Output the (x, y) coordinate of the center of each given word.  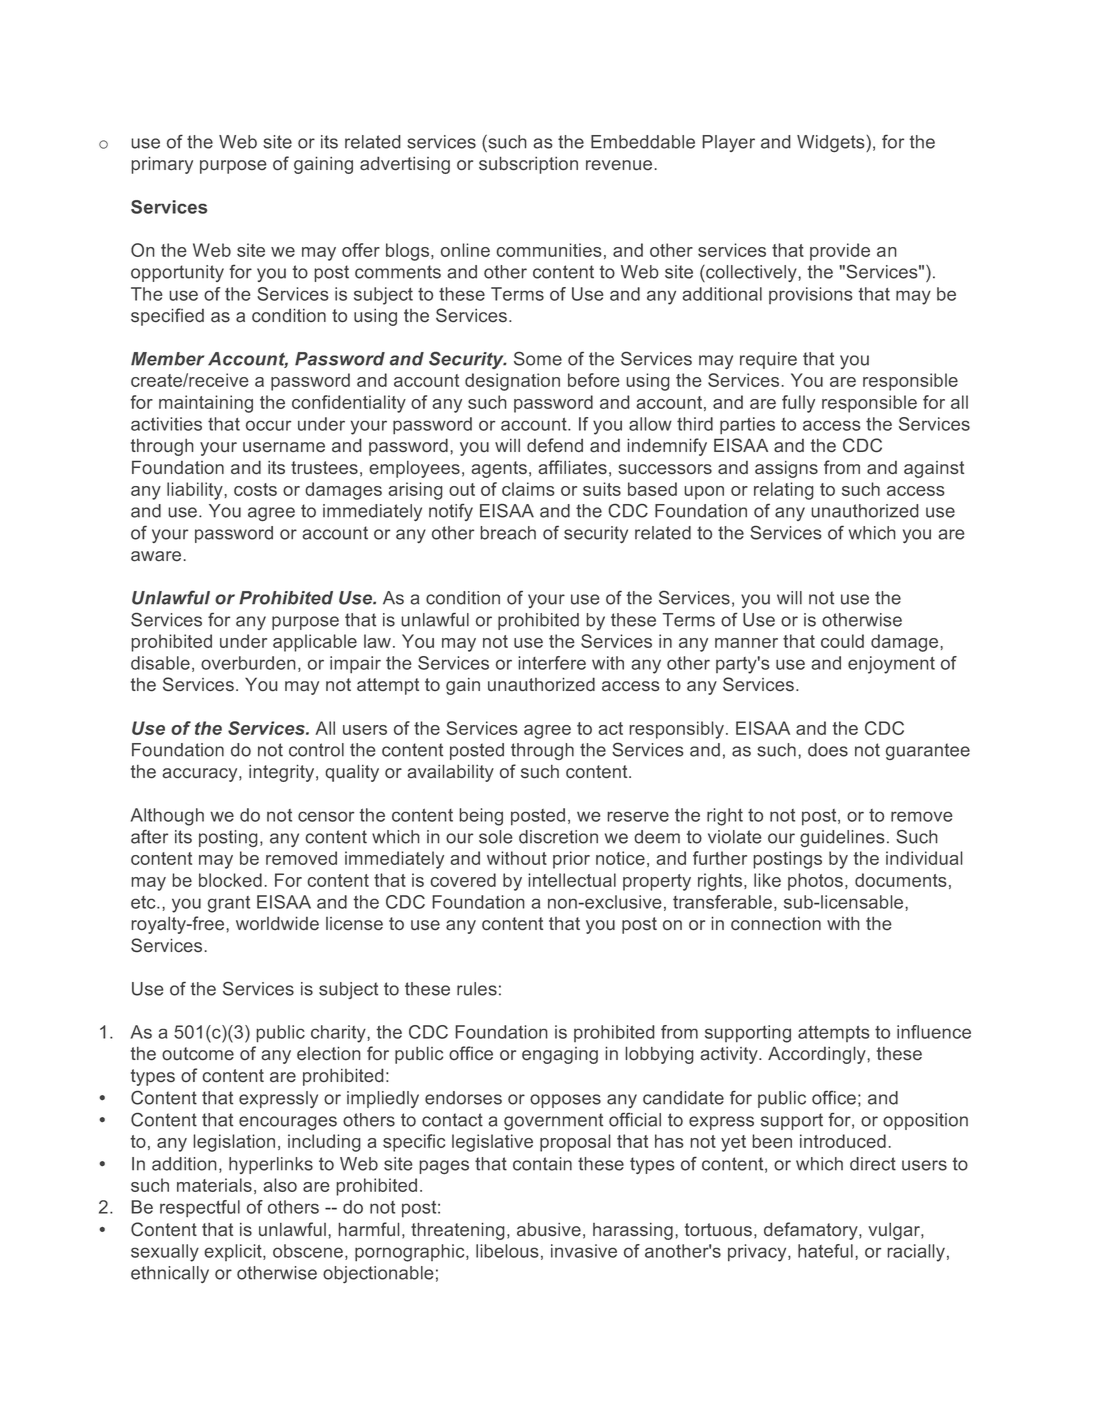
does (828, 750)
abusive (549, 1230)
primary (162, 165)
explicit (234, 1252)
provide (840, 252)
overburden (248, 663)
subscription (528, 165)
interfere (552, 663)
